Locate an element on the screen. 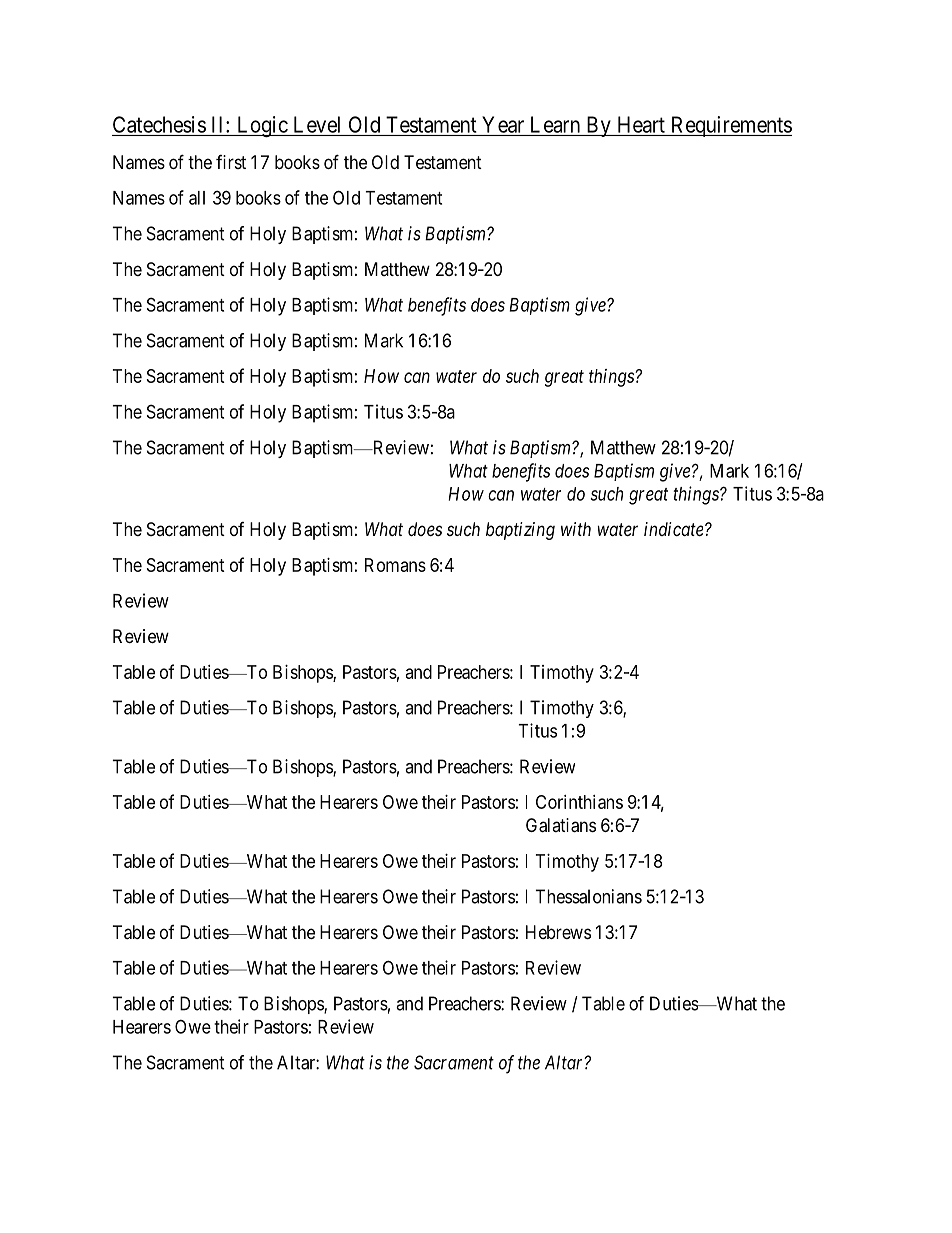  Learn is located at coordinates (555, 124).
